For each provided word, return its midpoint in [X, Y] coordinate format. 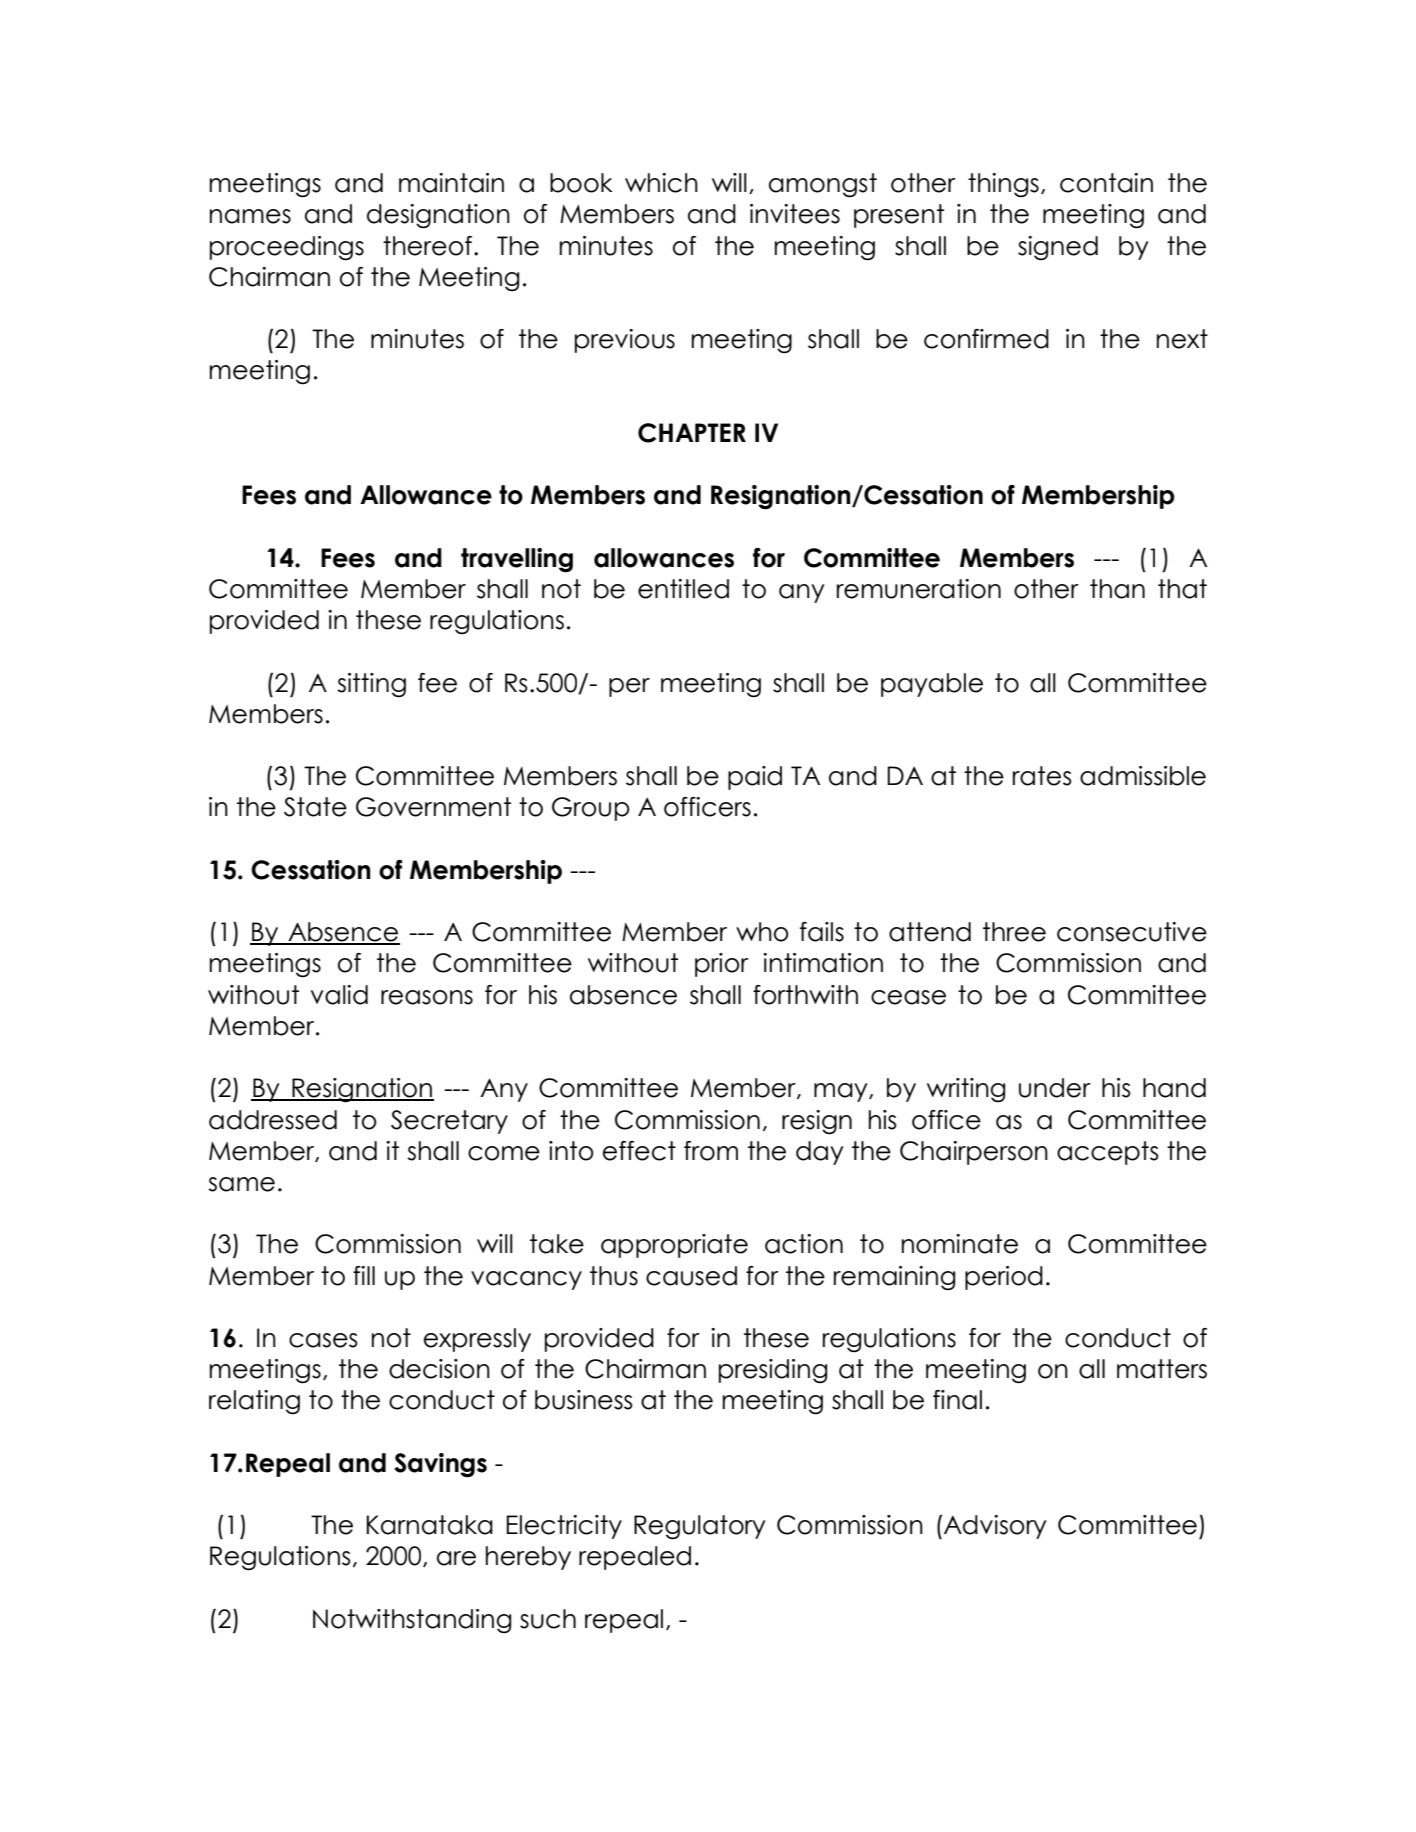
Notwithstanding [412, 1621]
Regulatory [699, 1527]
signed [1058, 248]
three [1014, 932]
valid [339, 995]
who [762, 932]
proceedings [287, 248]
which [661, 183]
